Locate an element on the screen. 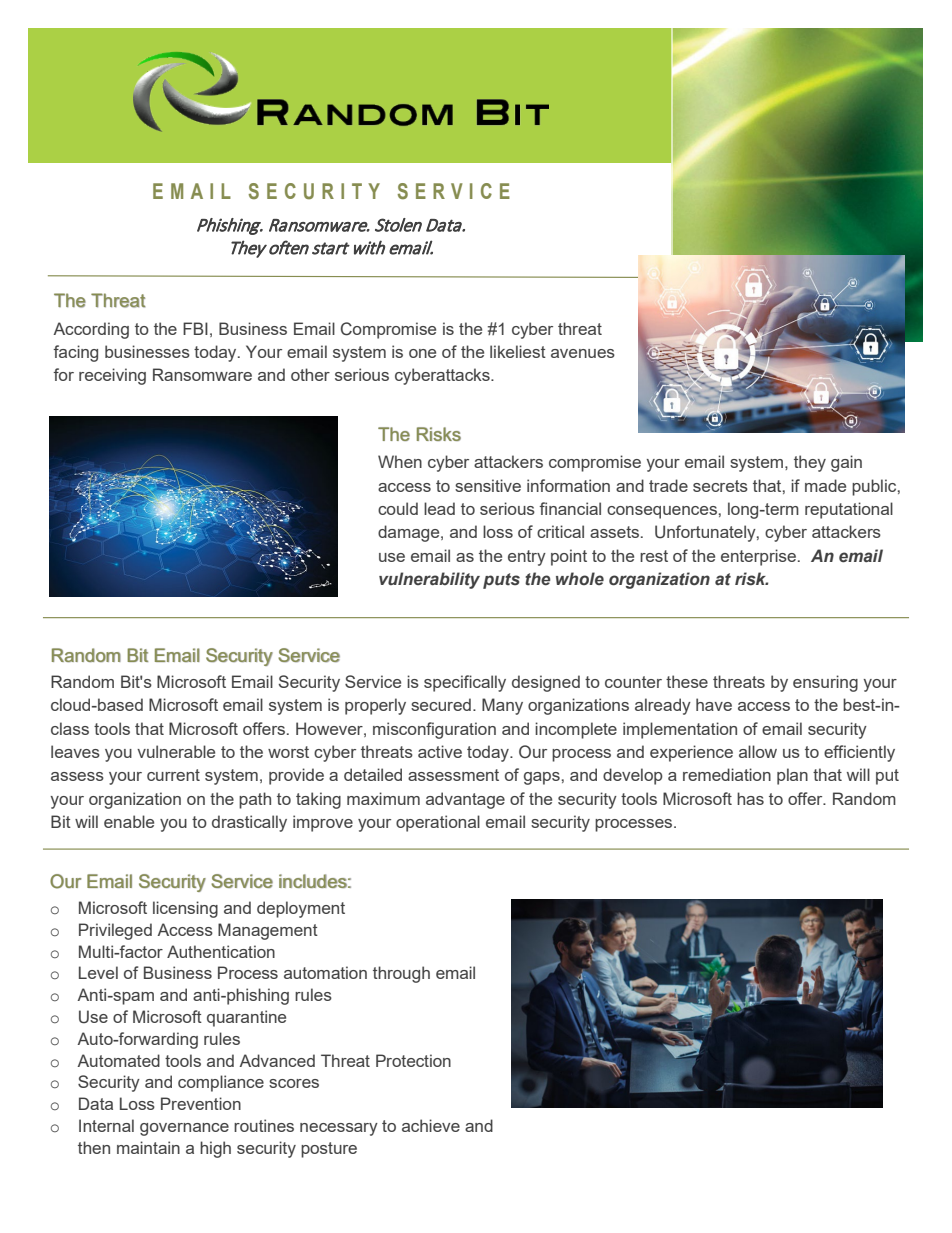 Image resolution: width=952 pixels, height=1233 pixels. active is located at coordinates (440, 751).
